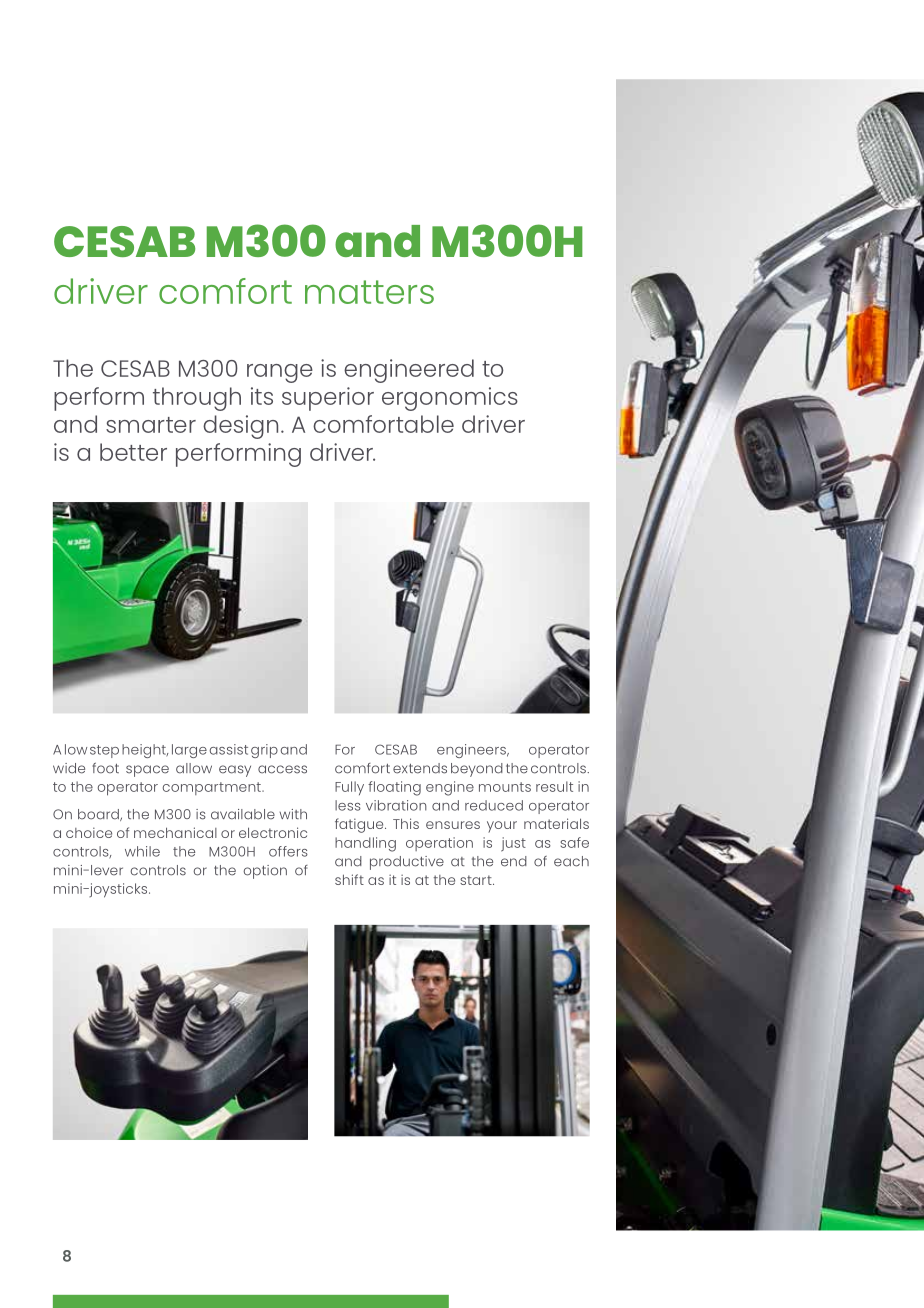 This screenshot has width=924, height=1308. I want to click on better, so click(133, 452).
